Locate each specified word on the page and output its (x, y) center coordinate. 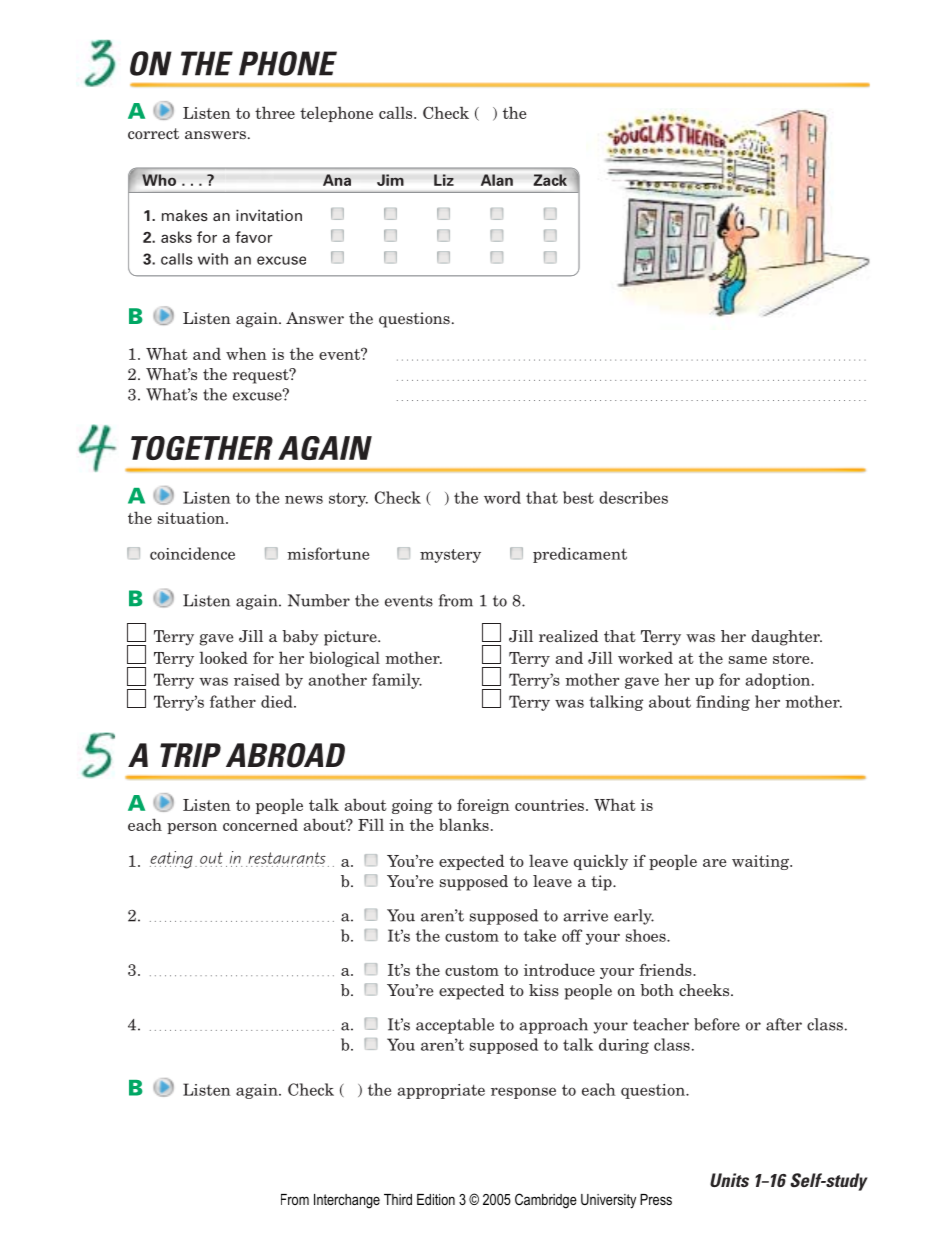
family (397, 681)
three (275, 112)
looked (223, 657)
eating (171, 860)
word (502, 497)
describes (633, 497)
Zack (550, 180)
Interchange (347, 1201)
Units (729, 1180)
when (246, 353)
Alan (497, 180)
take (540, 935)
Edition (436, 1199)
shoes (647, 935)
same (748, 660)
